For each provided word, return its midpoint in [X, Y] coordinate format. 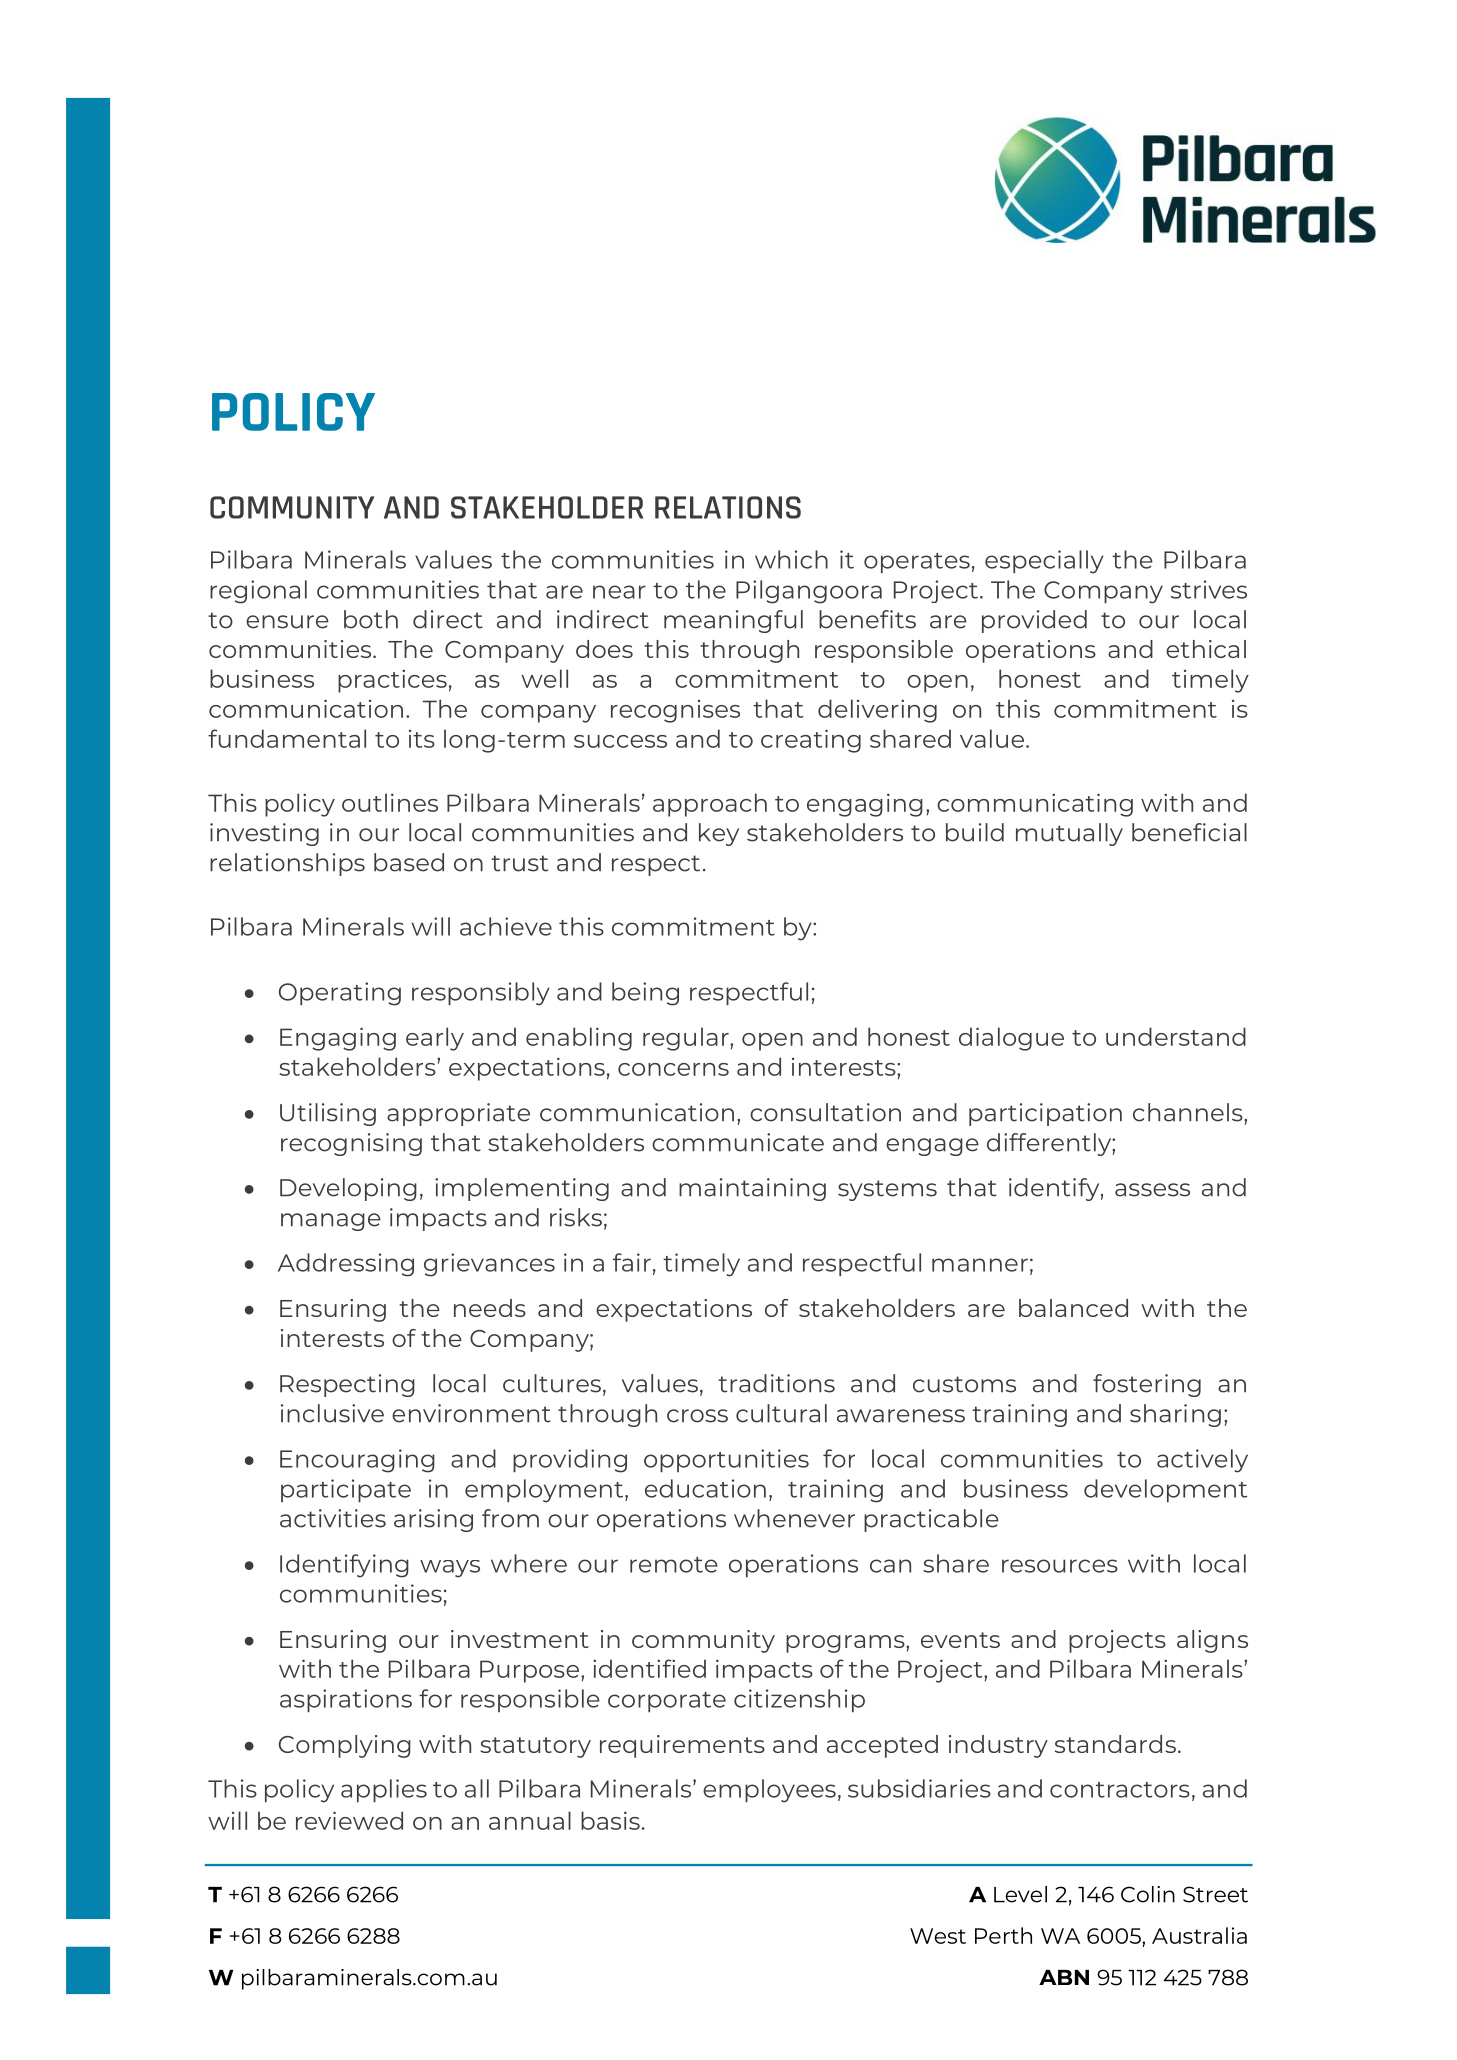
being [645, 994]
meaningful [733, 621]
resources [1060, 1566]
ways [450, 1569]
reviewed [349, 1820]
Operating [340, 994]
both [371, 619]
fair [632, 1262]
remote [674, 1565]
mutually [1069, 834]
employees [769, 1791]
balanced [1073, 1308]
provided [1034, 621]
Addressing [346, 1265]
